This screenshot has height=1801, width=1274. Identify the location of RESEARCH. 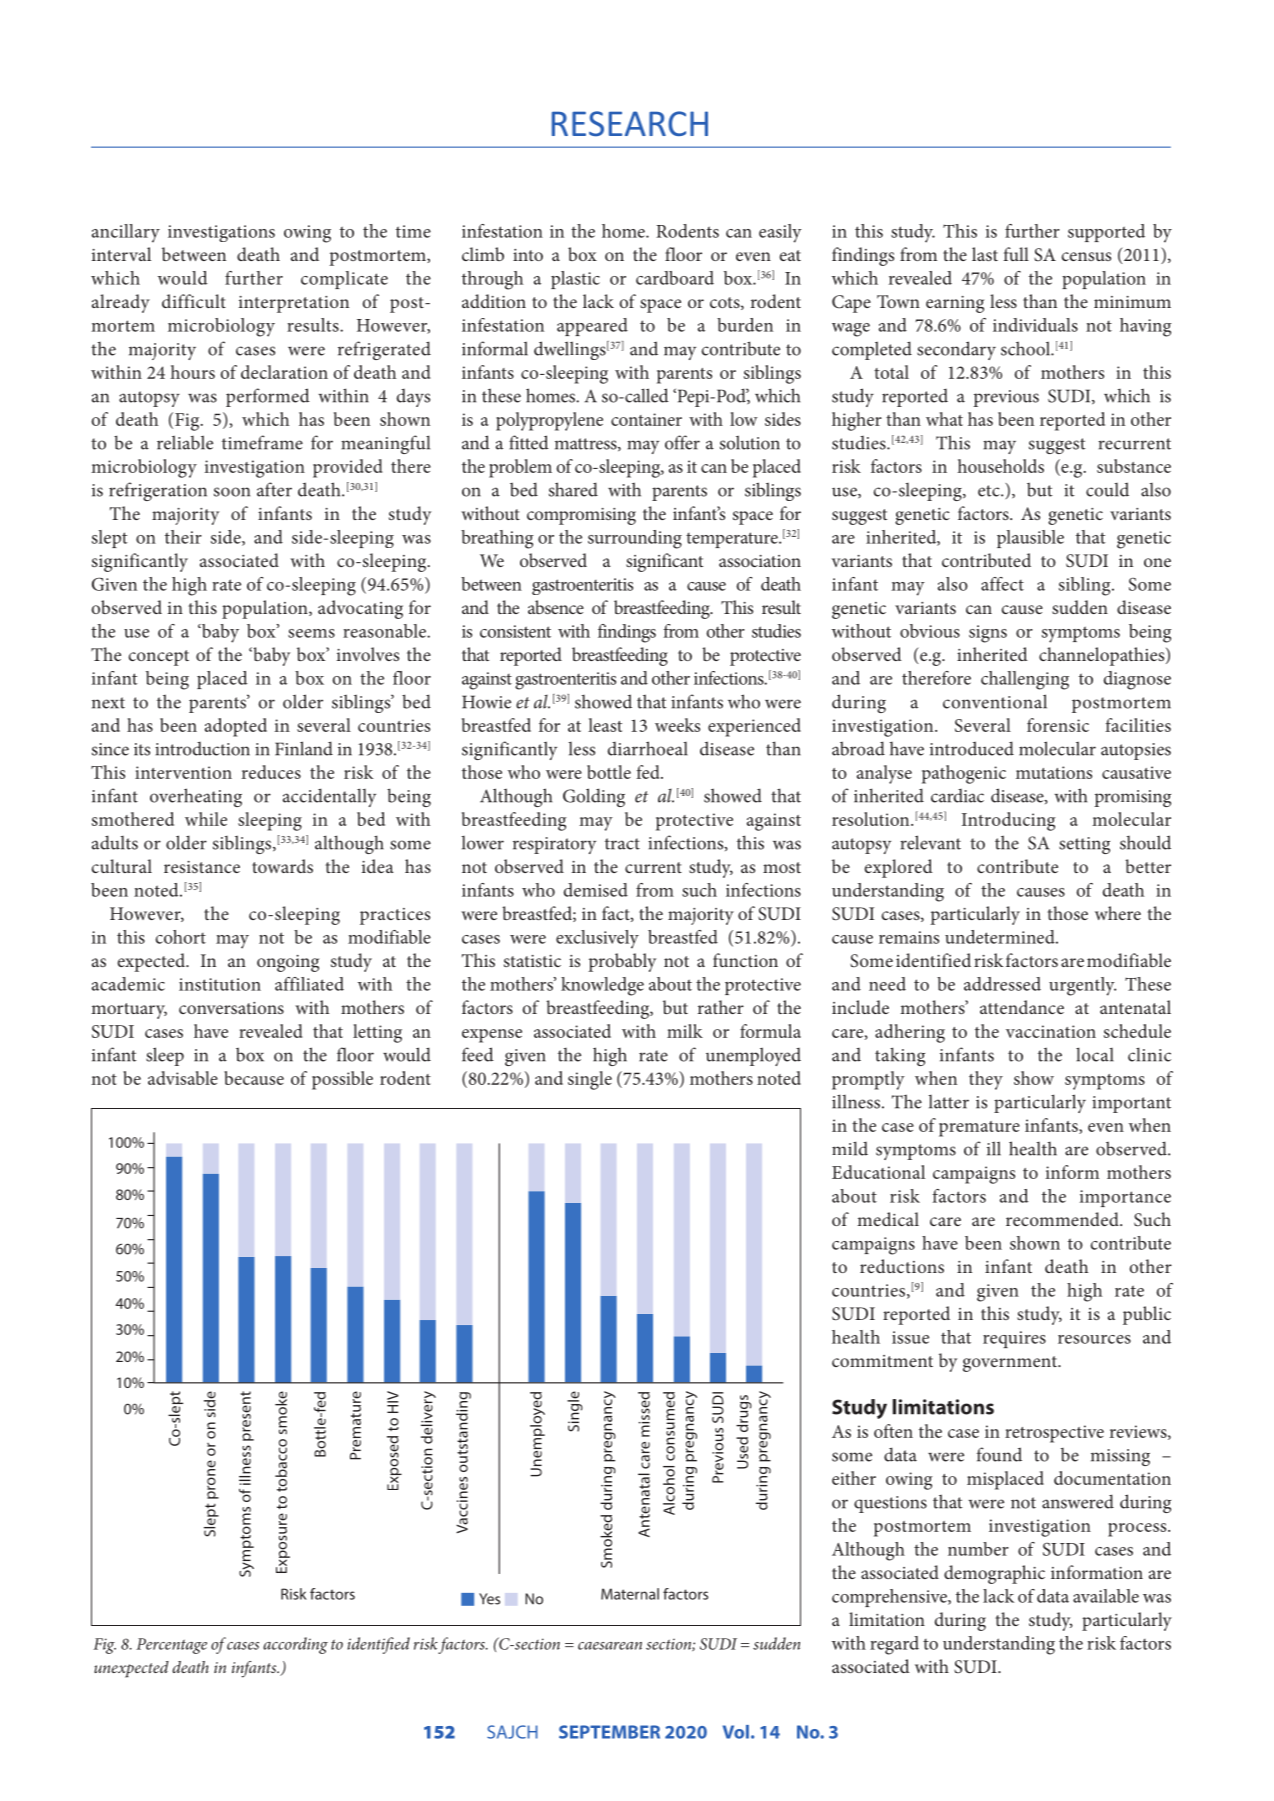
(630, 124).
